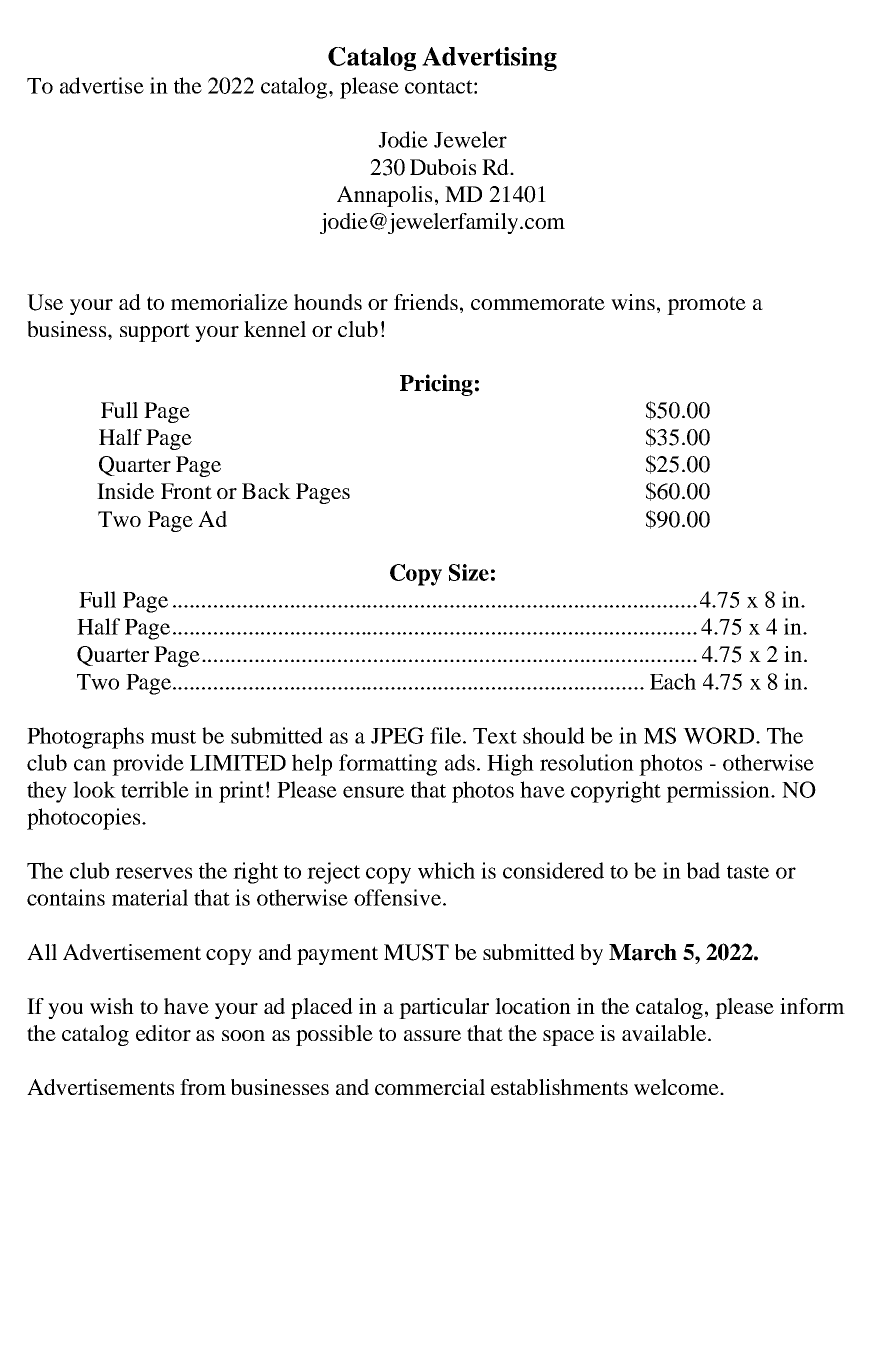 This page has height=1372, width=887. I want to click on Inside, so click(125, 491).
